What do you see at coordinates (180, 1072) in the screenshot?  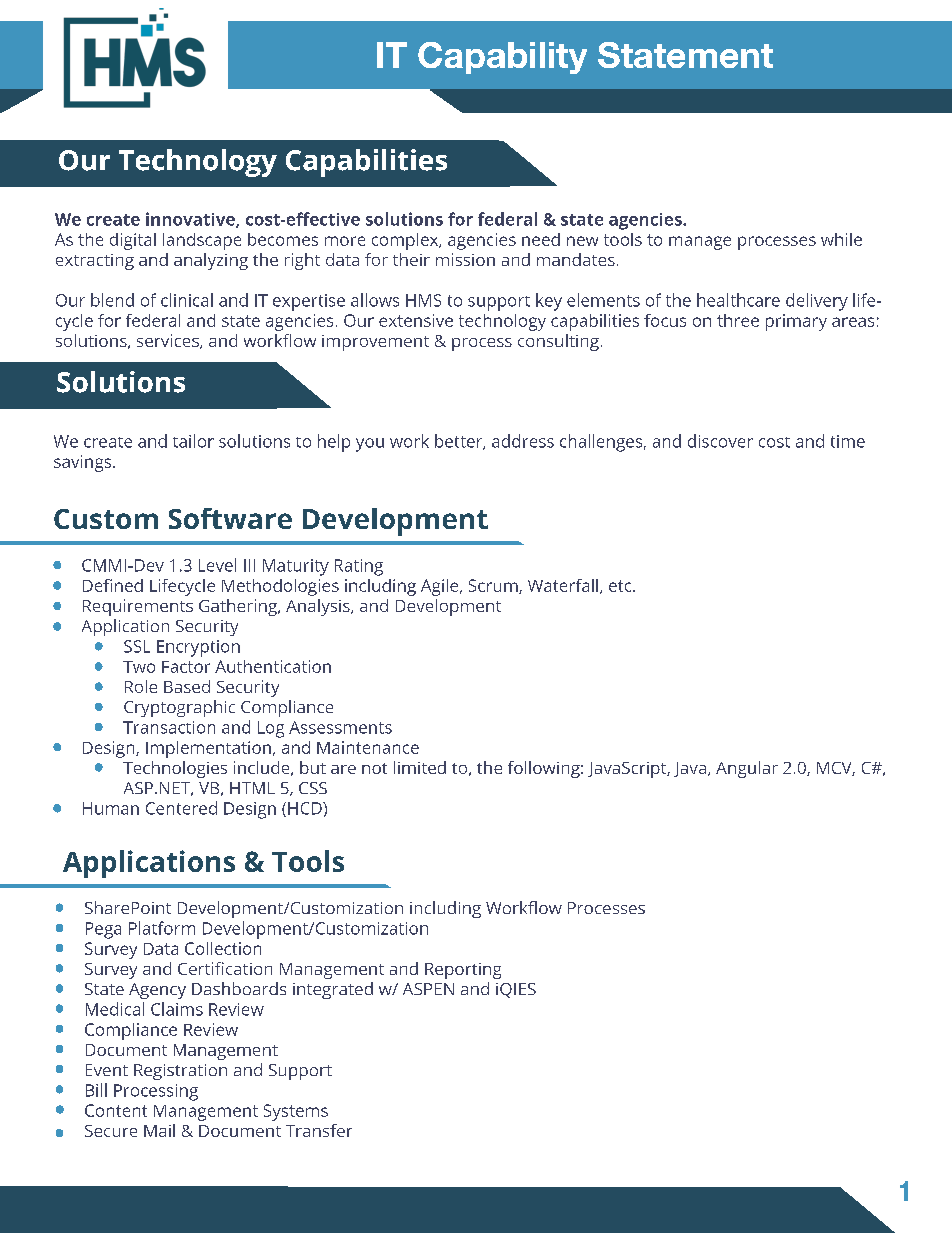 I see `Registration` at bounding box center [180, 1072].
